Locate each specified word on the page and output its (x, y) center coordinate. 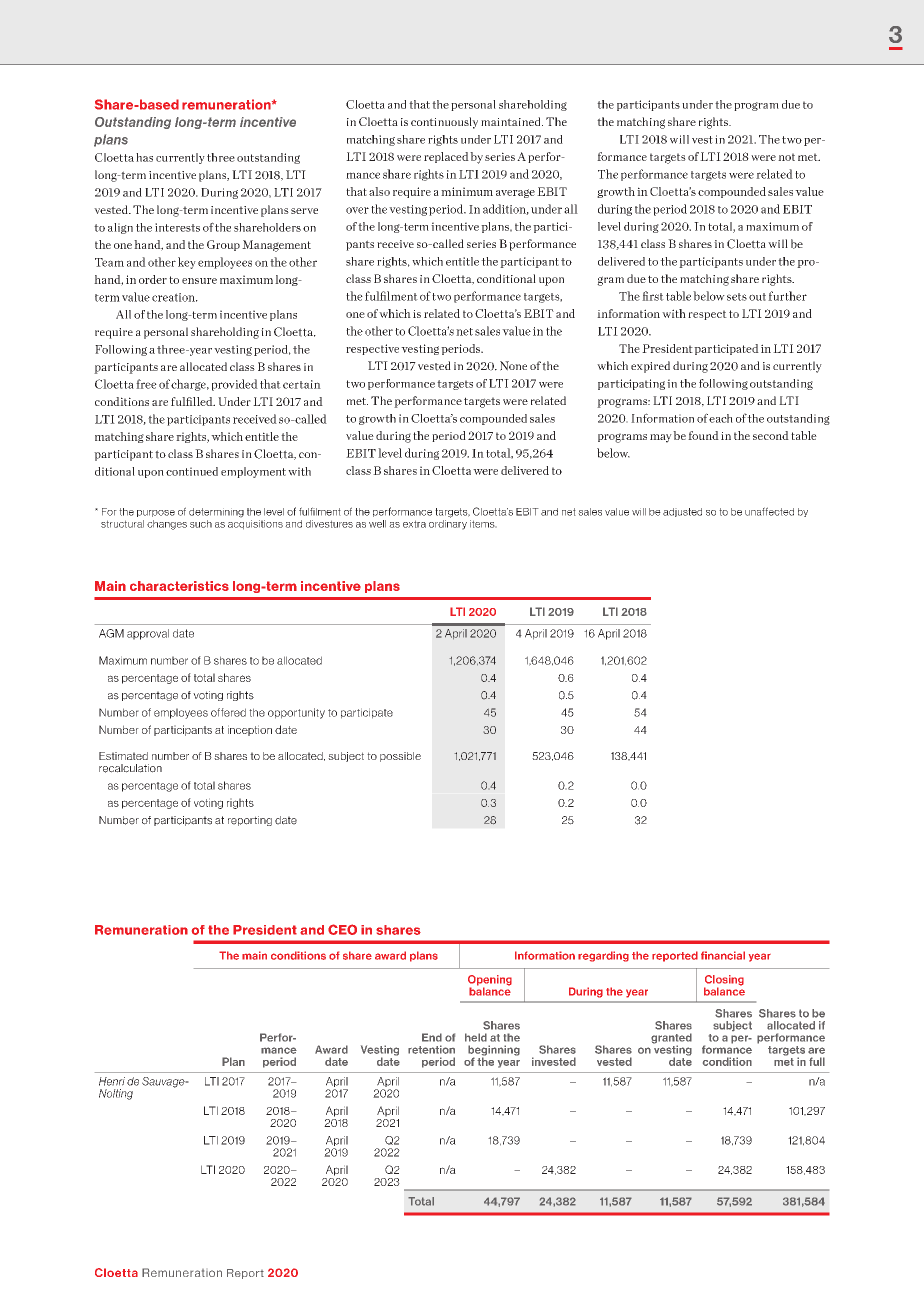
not (786, 157)
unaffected (769, 511)
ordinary (448, 523)
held (476, 1037)
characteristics (179, 586)
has (144, 157)
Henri (112, 1081)
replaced (446, 157)
